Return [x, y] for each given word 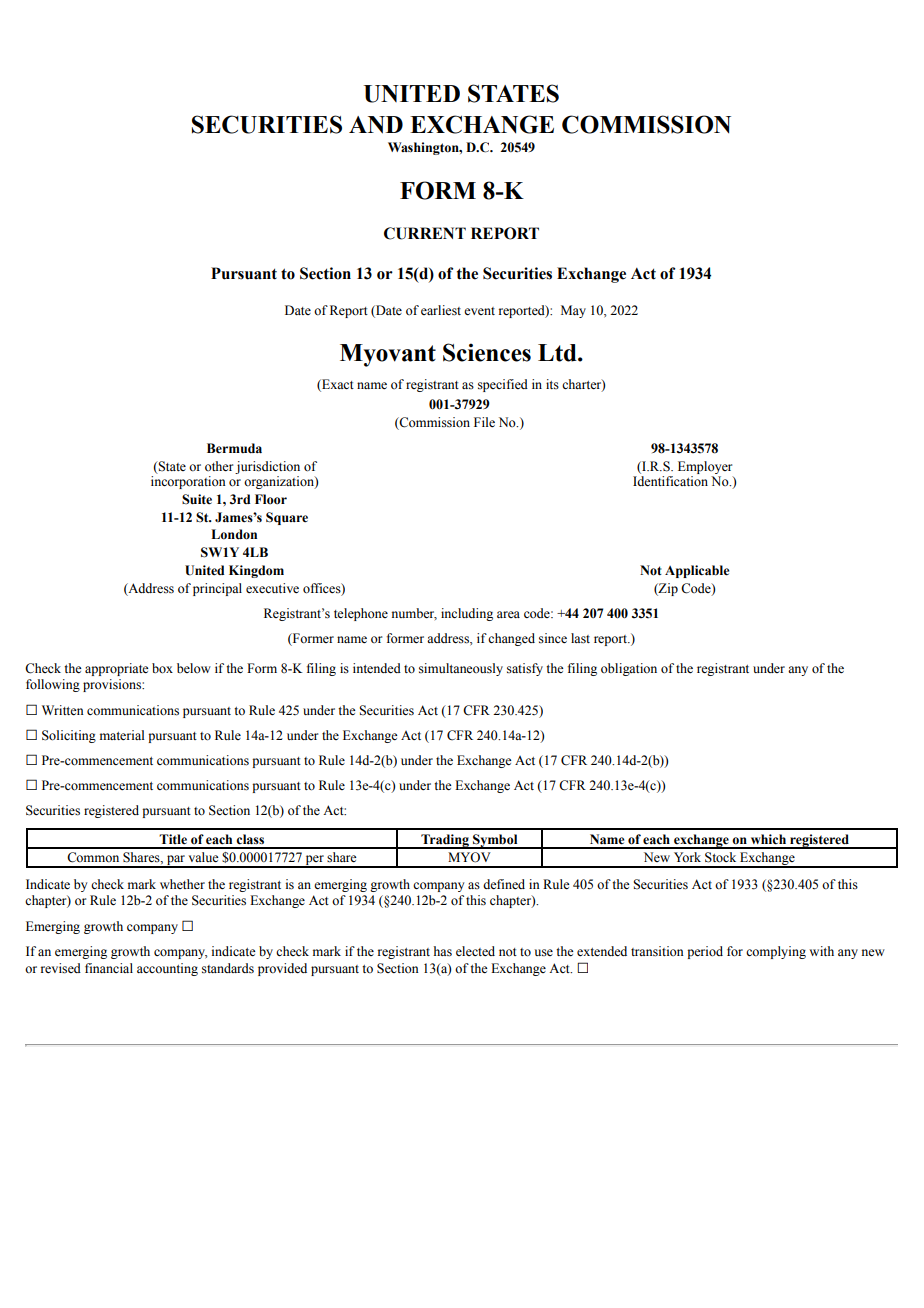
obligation [629, 669]
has [443, 951]
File [484, 422]
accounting [167, 969]
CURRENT [425, 233]
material [122, 735]
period [705, 952]
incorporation [188, 482]
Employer [705, 469]
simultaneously [461, 669]
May [573, 311]
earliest [441, 310]
